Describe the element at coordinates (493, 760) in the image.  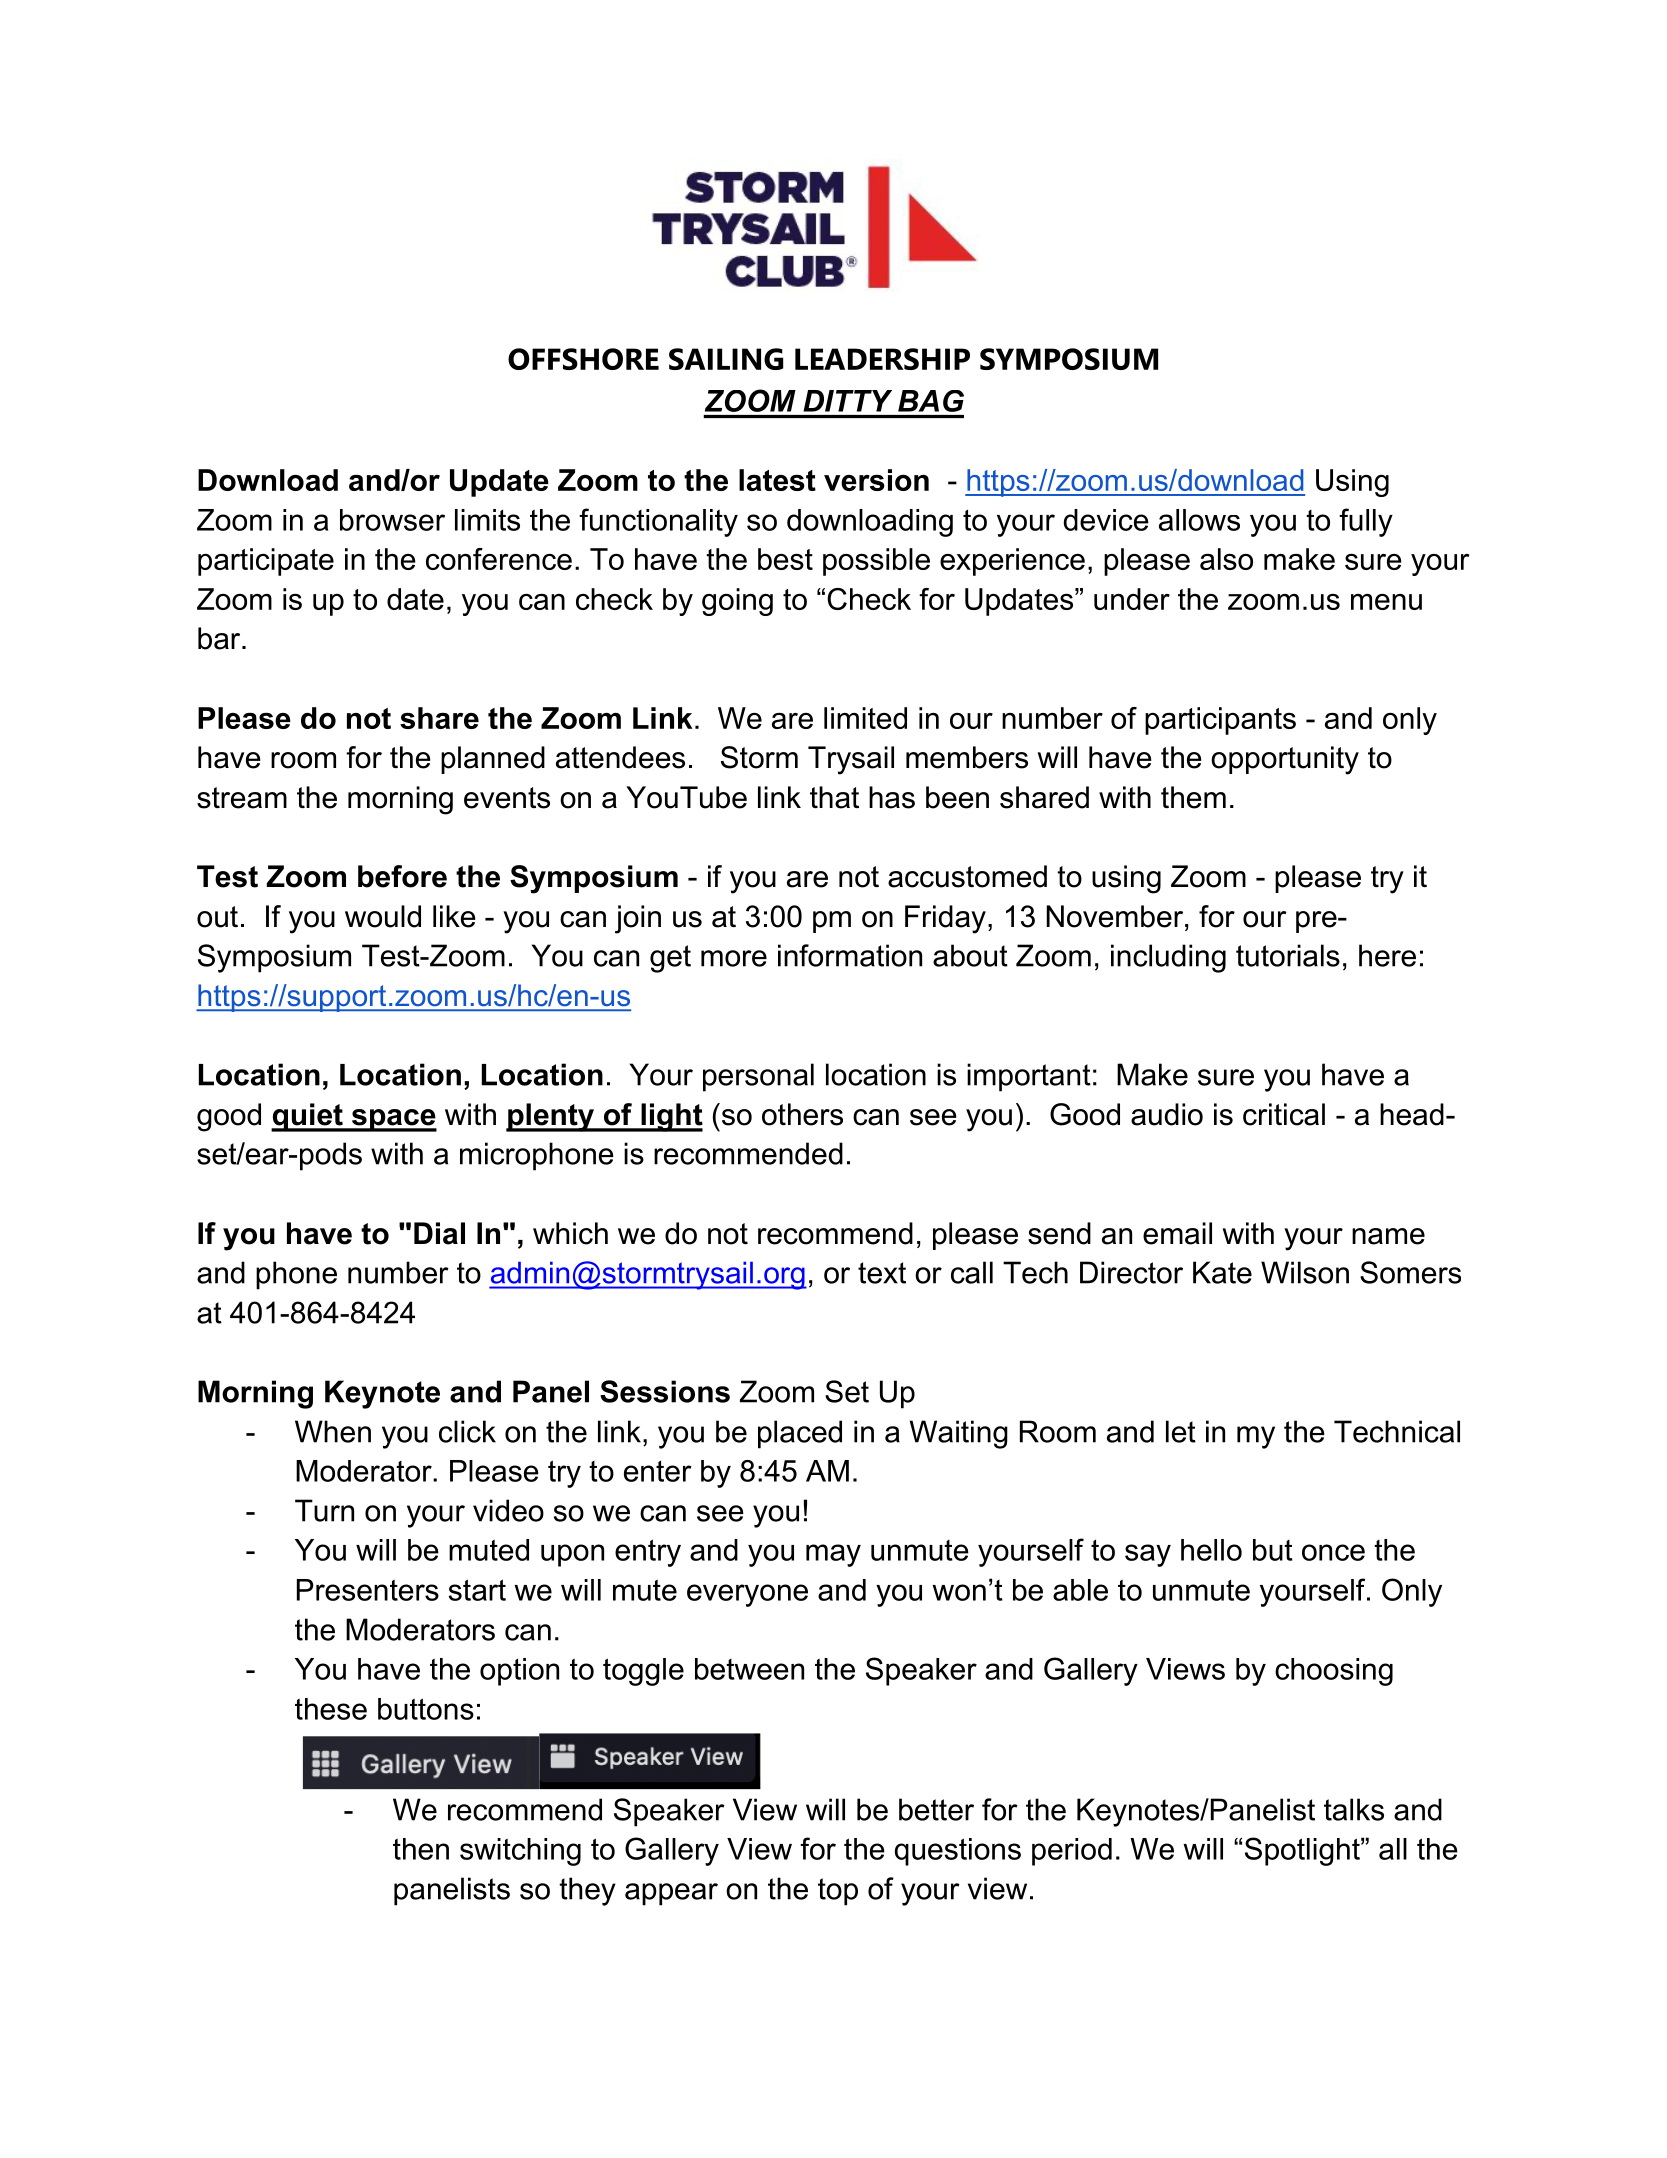
I see `planned` at that location.
